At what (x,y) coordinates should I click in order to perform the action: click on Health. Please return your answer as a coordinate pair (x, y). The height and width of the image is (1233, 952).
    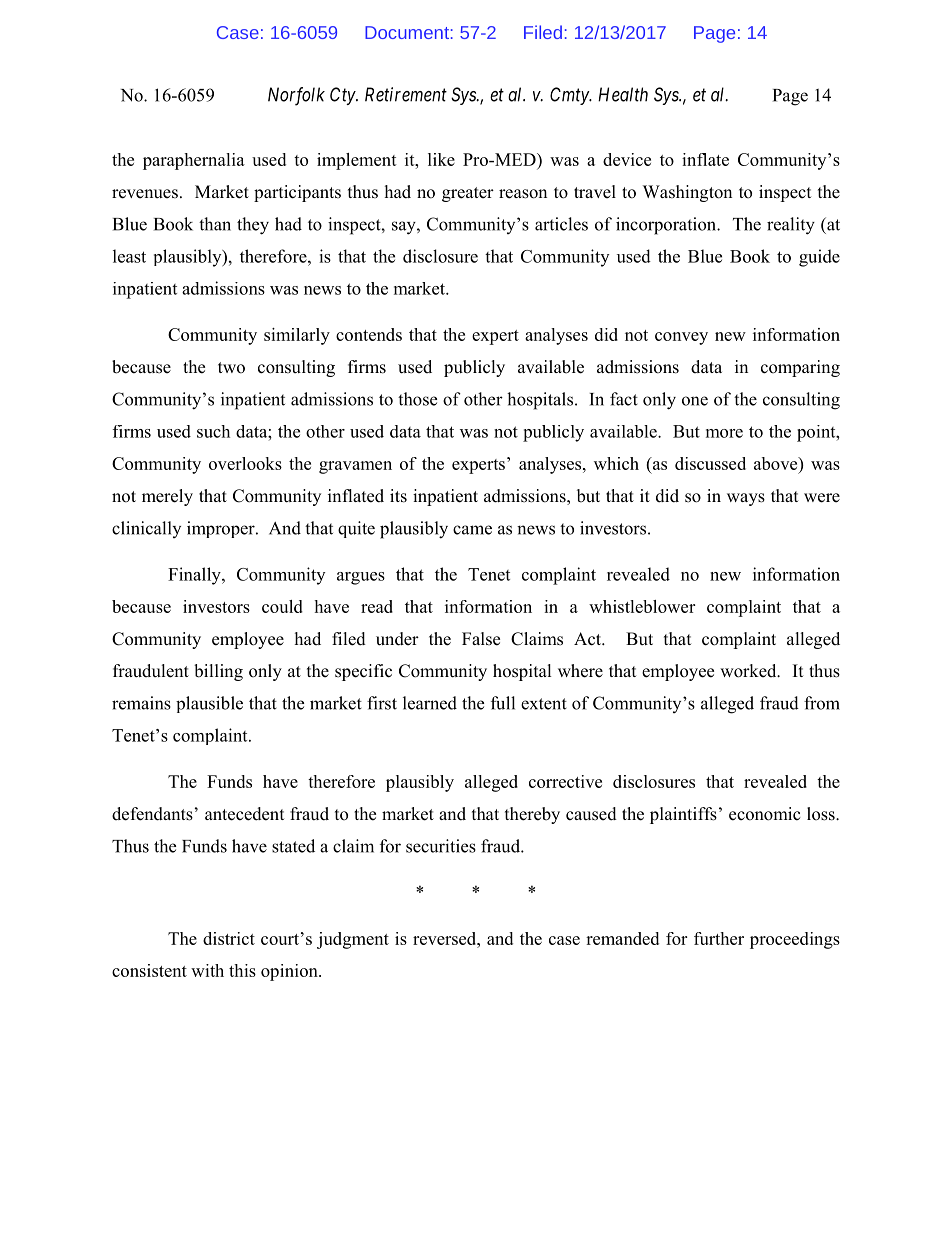
    Looking at the image, I should click on (623, 94).
